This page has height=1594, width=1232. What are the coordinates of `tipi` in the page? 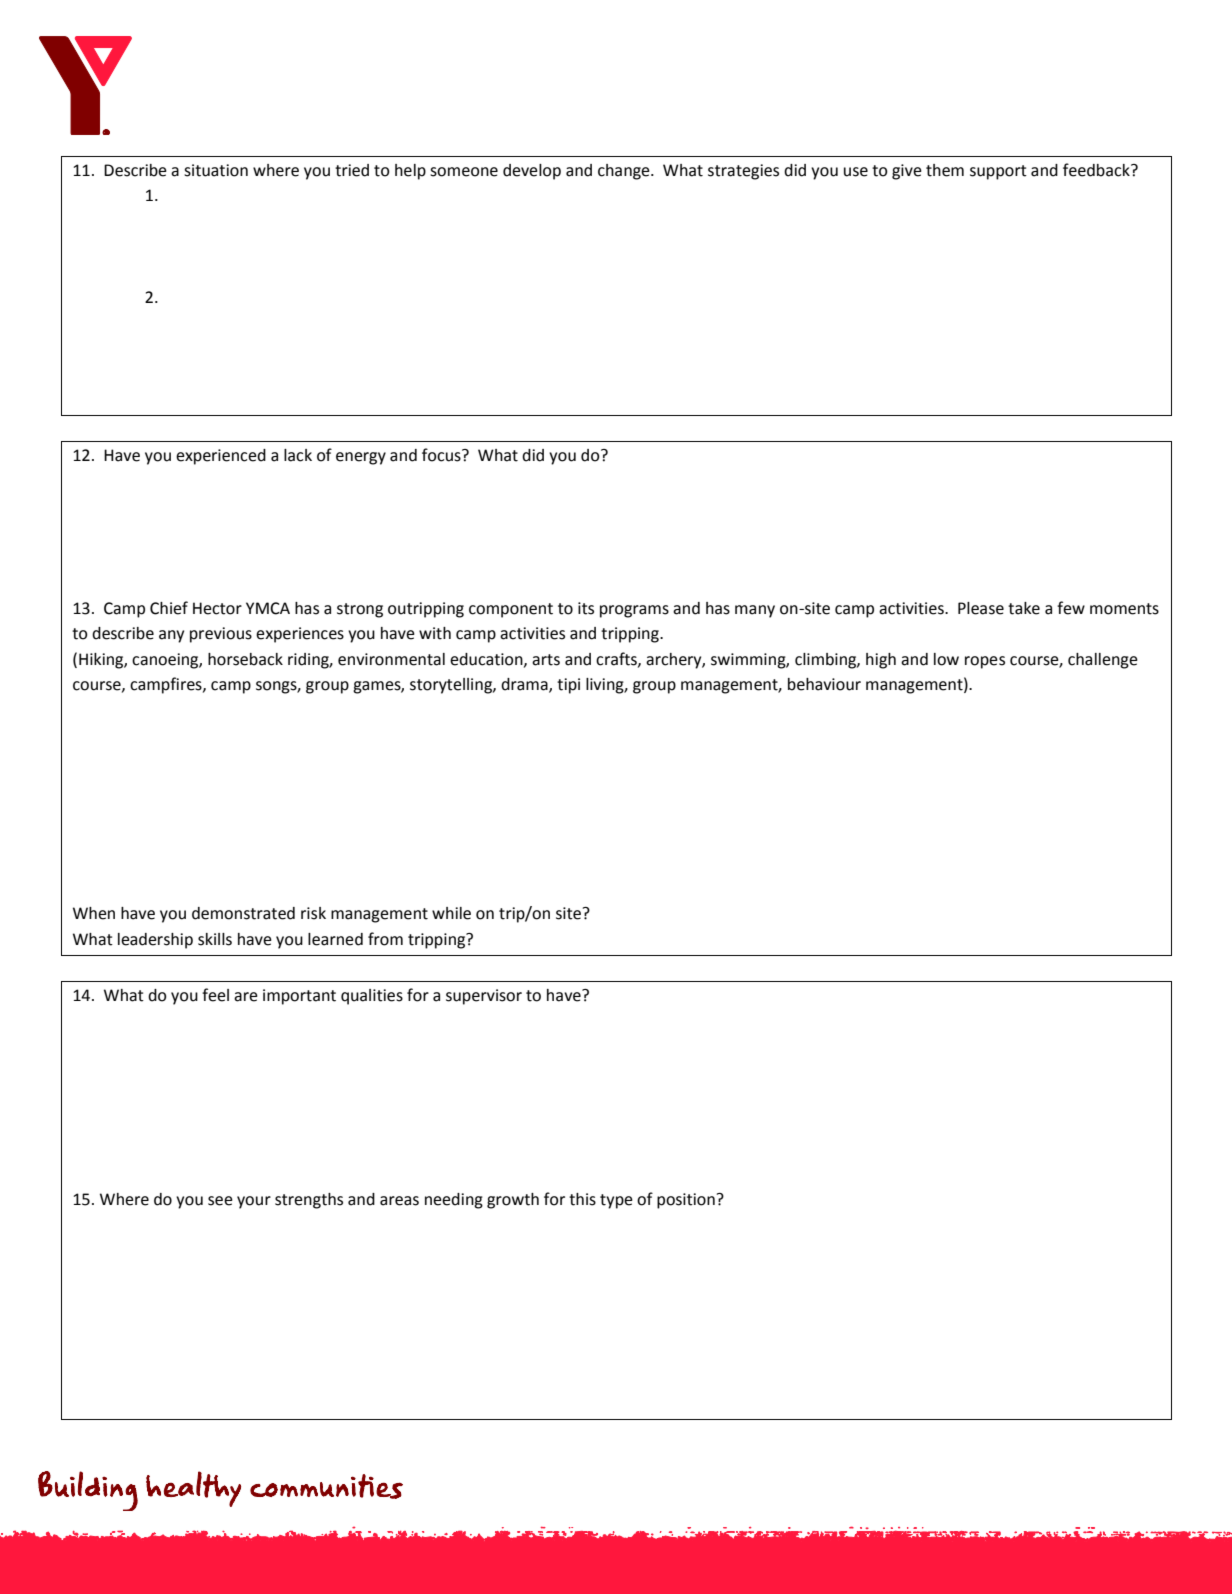 It's located at (568, 686).
